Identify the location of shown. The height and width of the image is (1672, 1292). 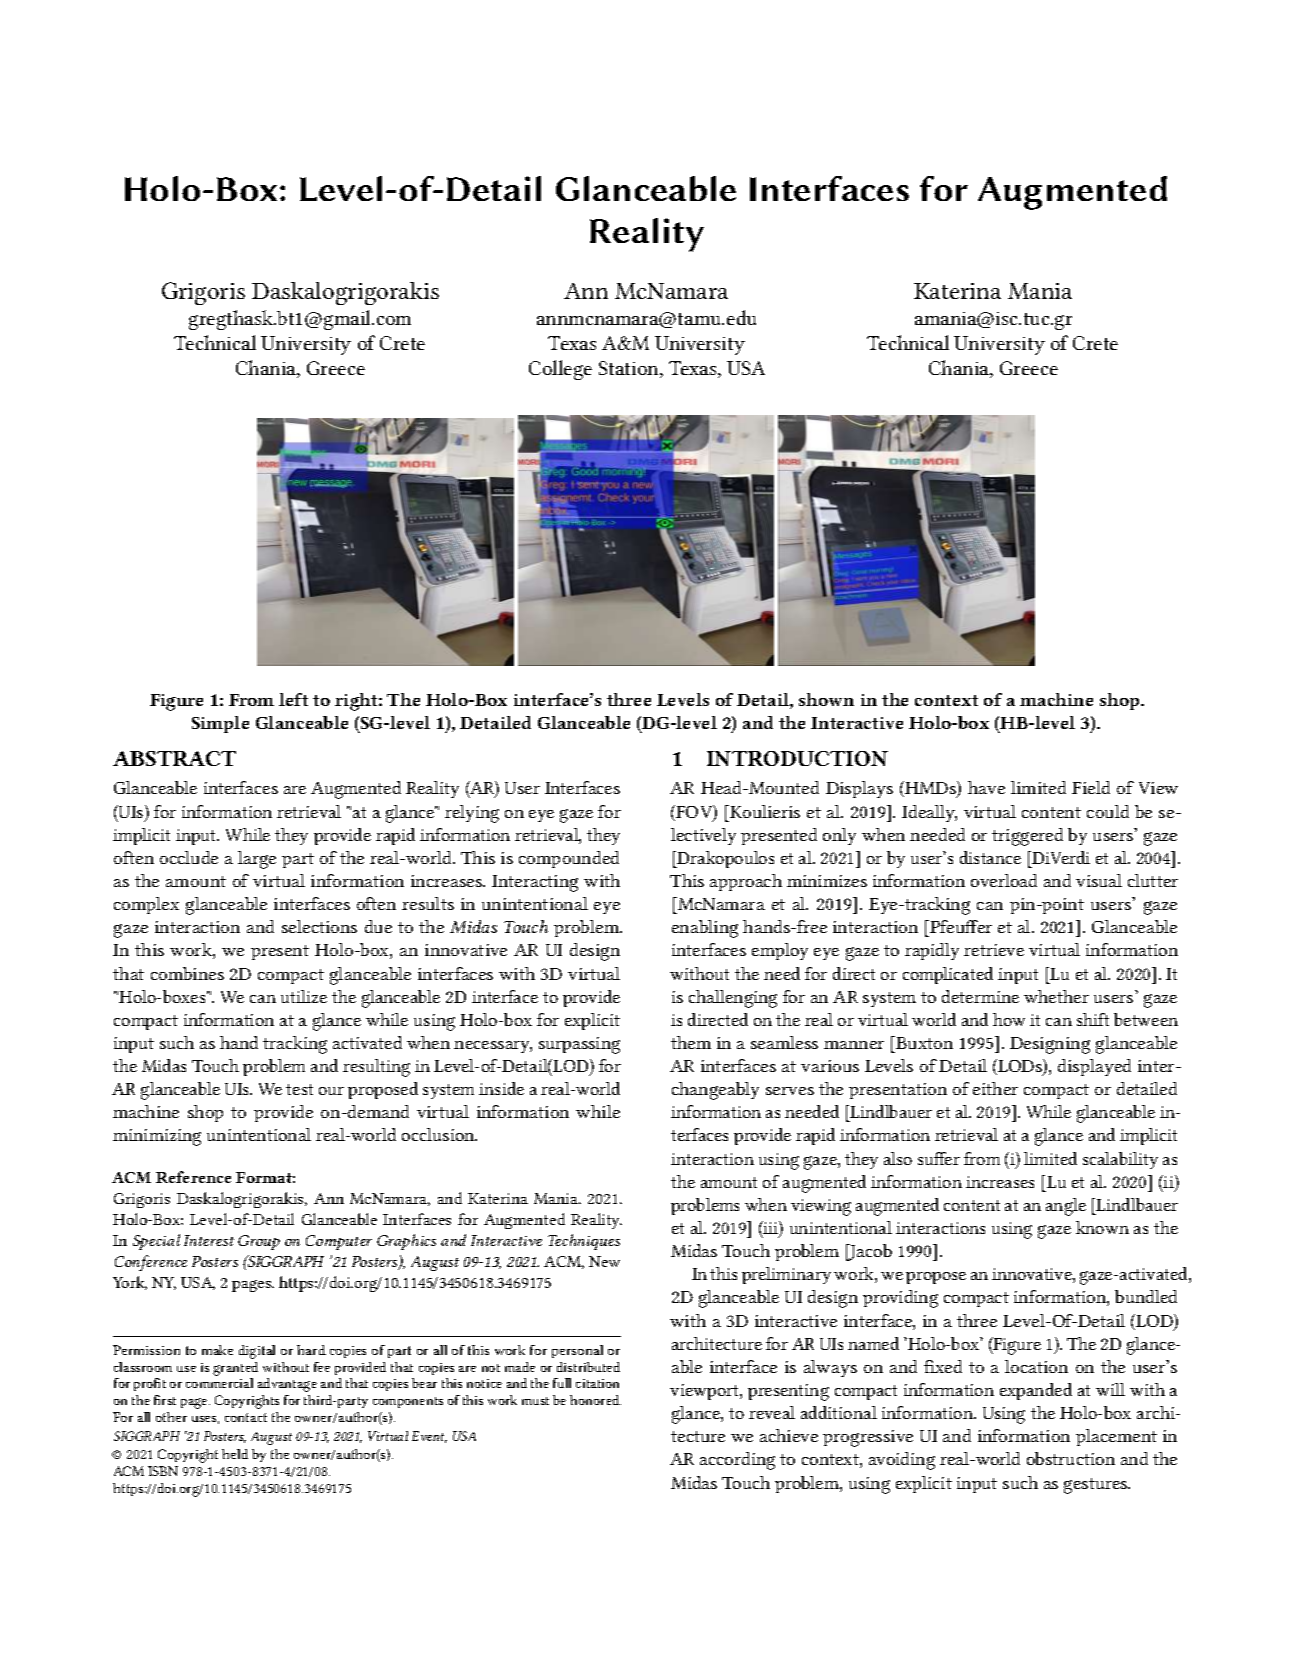
(826, 699).
